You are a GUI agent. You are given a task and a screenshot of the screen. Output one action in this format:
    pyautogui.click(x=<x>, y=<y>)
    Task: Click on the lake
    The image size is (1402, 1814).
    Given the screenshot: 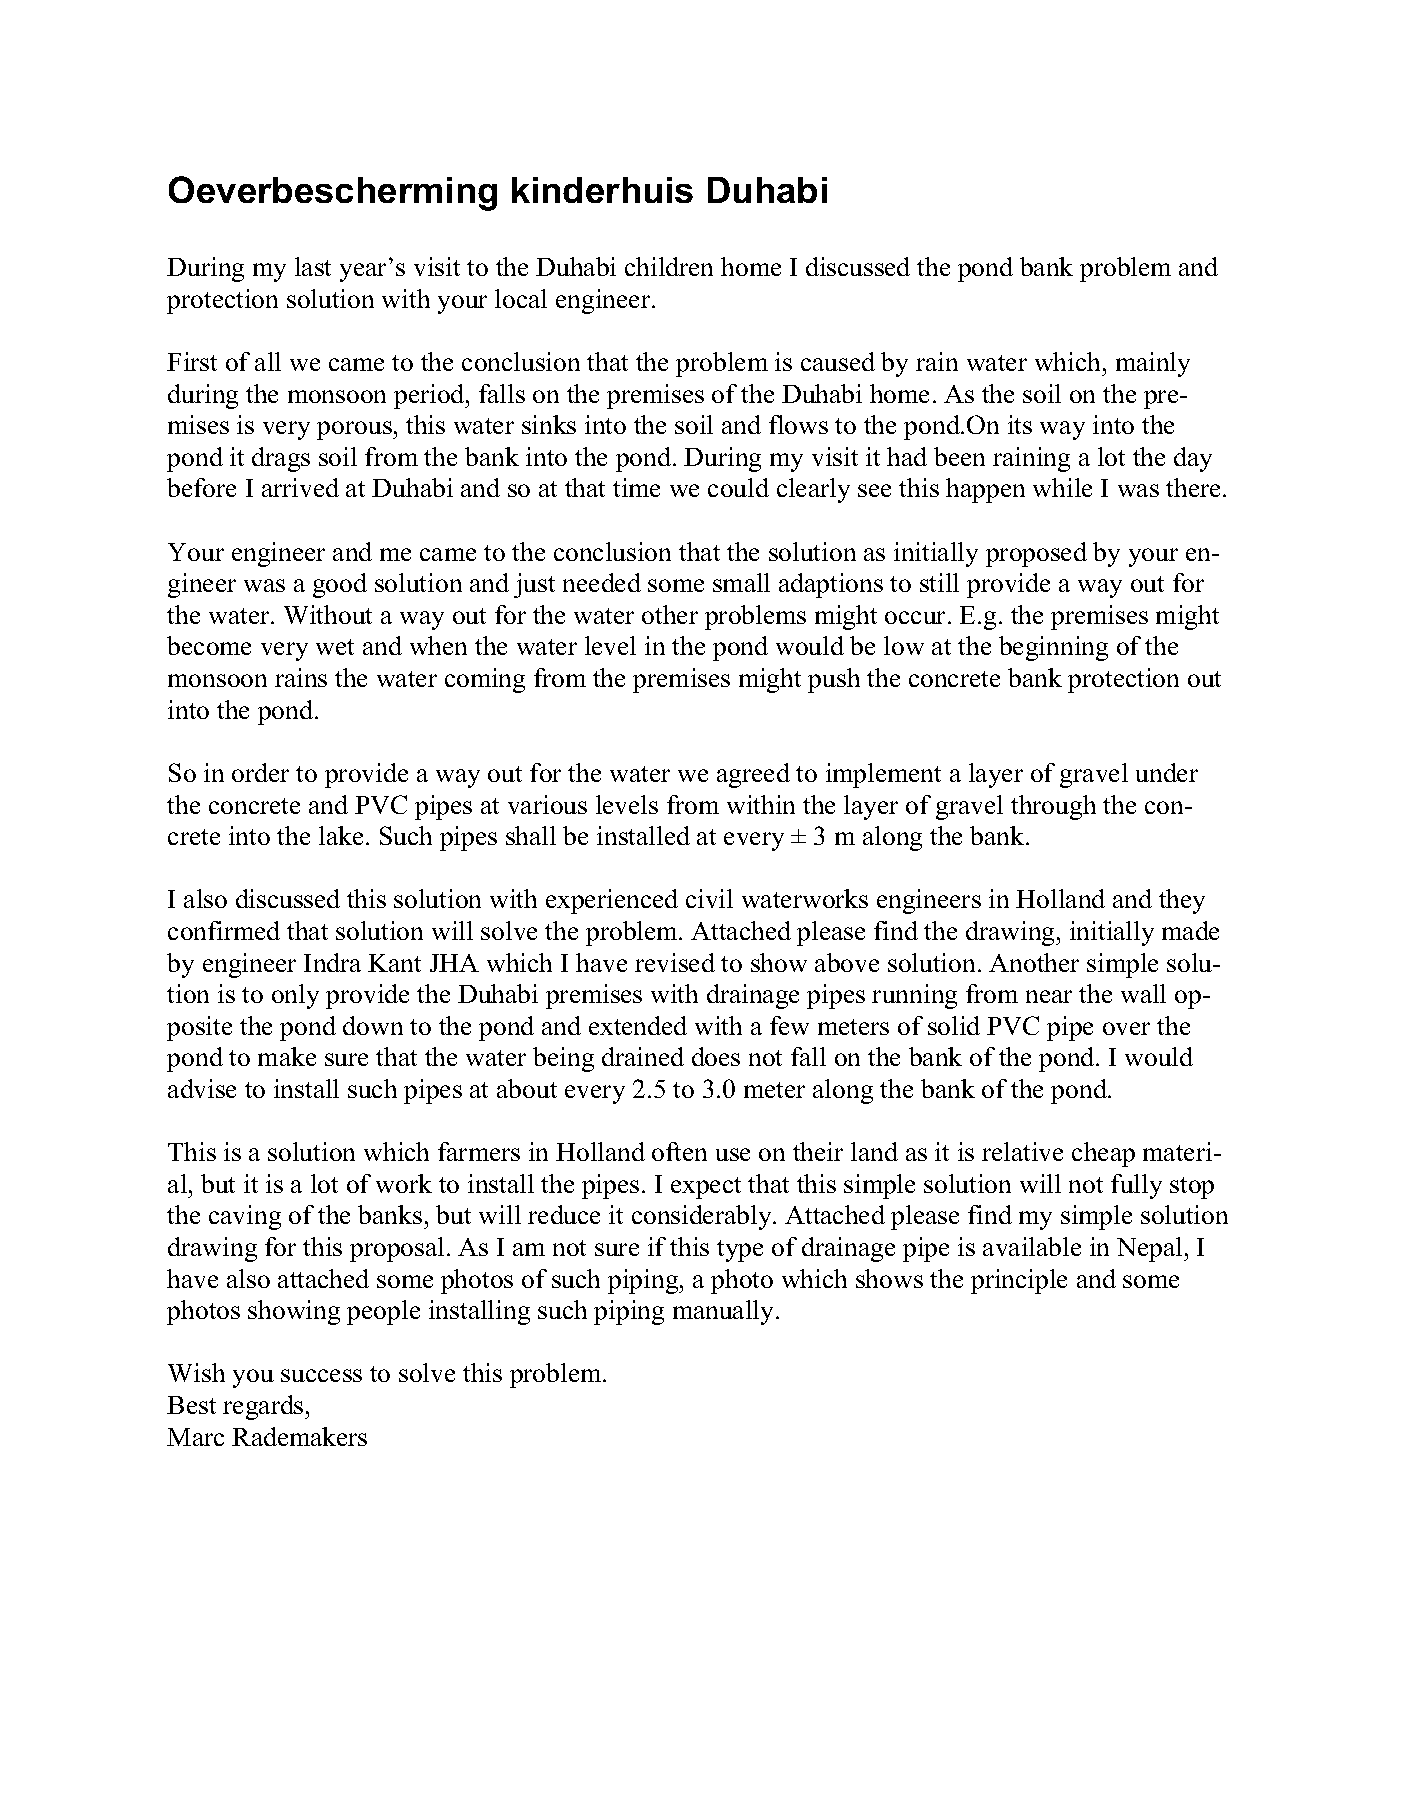 What is the action you would take?
    pyautogui.click(x=341, y=835)
